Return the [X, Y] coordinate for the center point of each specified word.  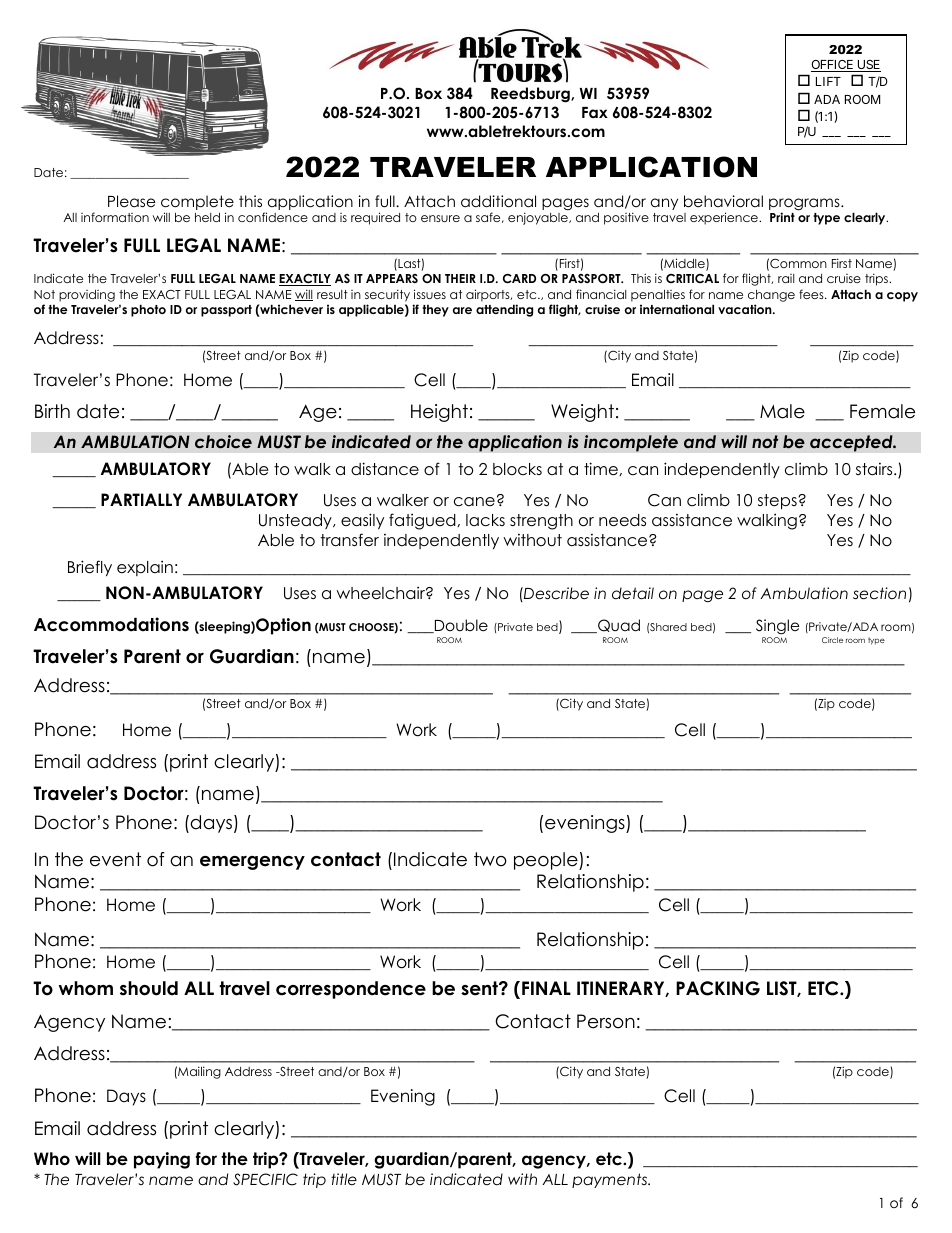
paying [162, 1160]
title [344, 1179]
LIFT [828, 81]
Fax [595, 112]
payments [611, 1180]
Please [132, 201]
